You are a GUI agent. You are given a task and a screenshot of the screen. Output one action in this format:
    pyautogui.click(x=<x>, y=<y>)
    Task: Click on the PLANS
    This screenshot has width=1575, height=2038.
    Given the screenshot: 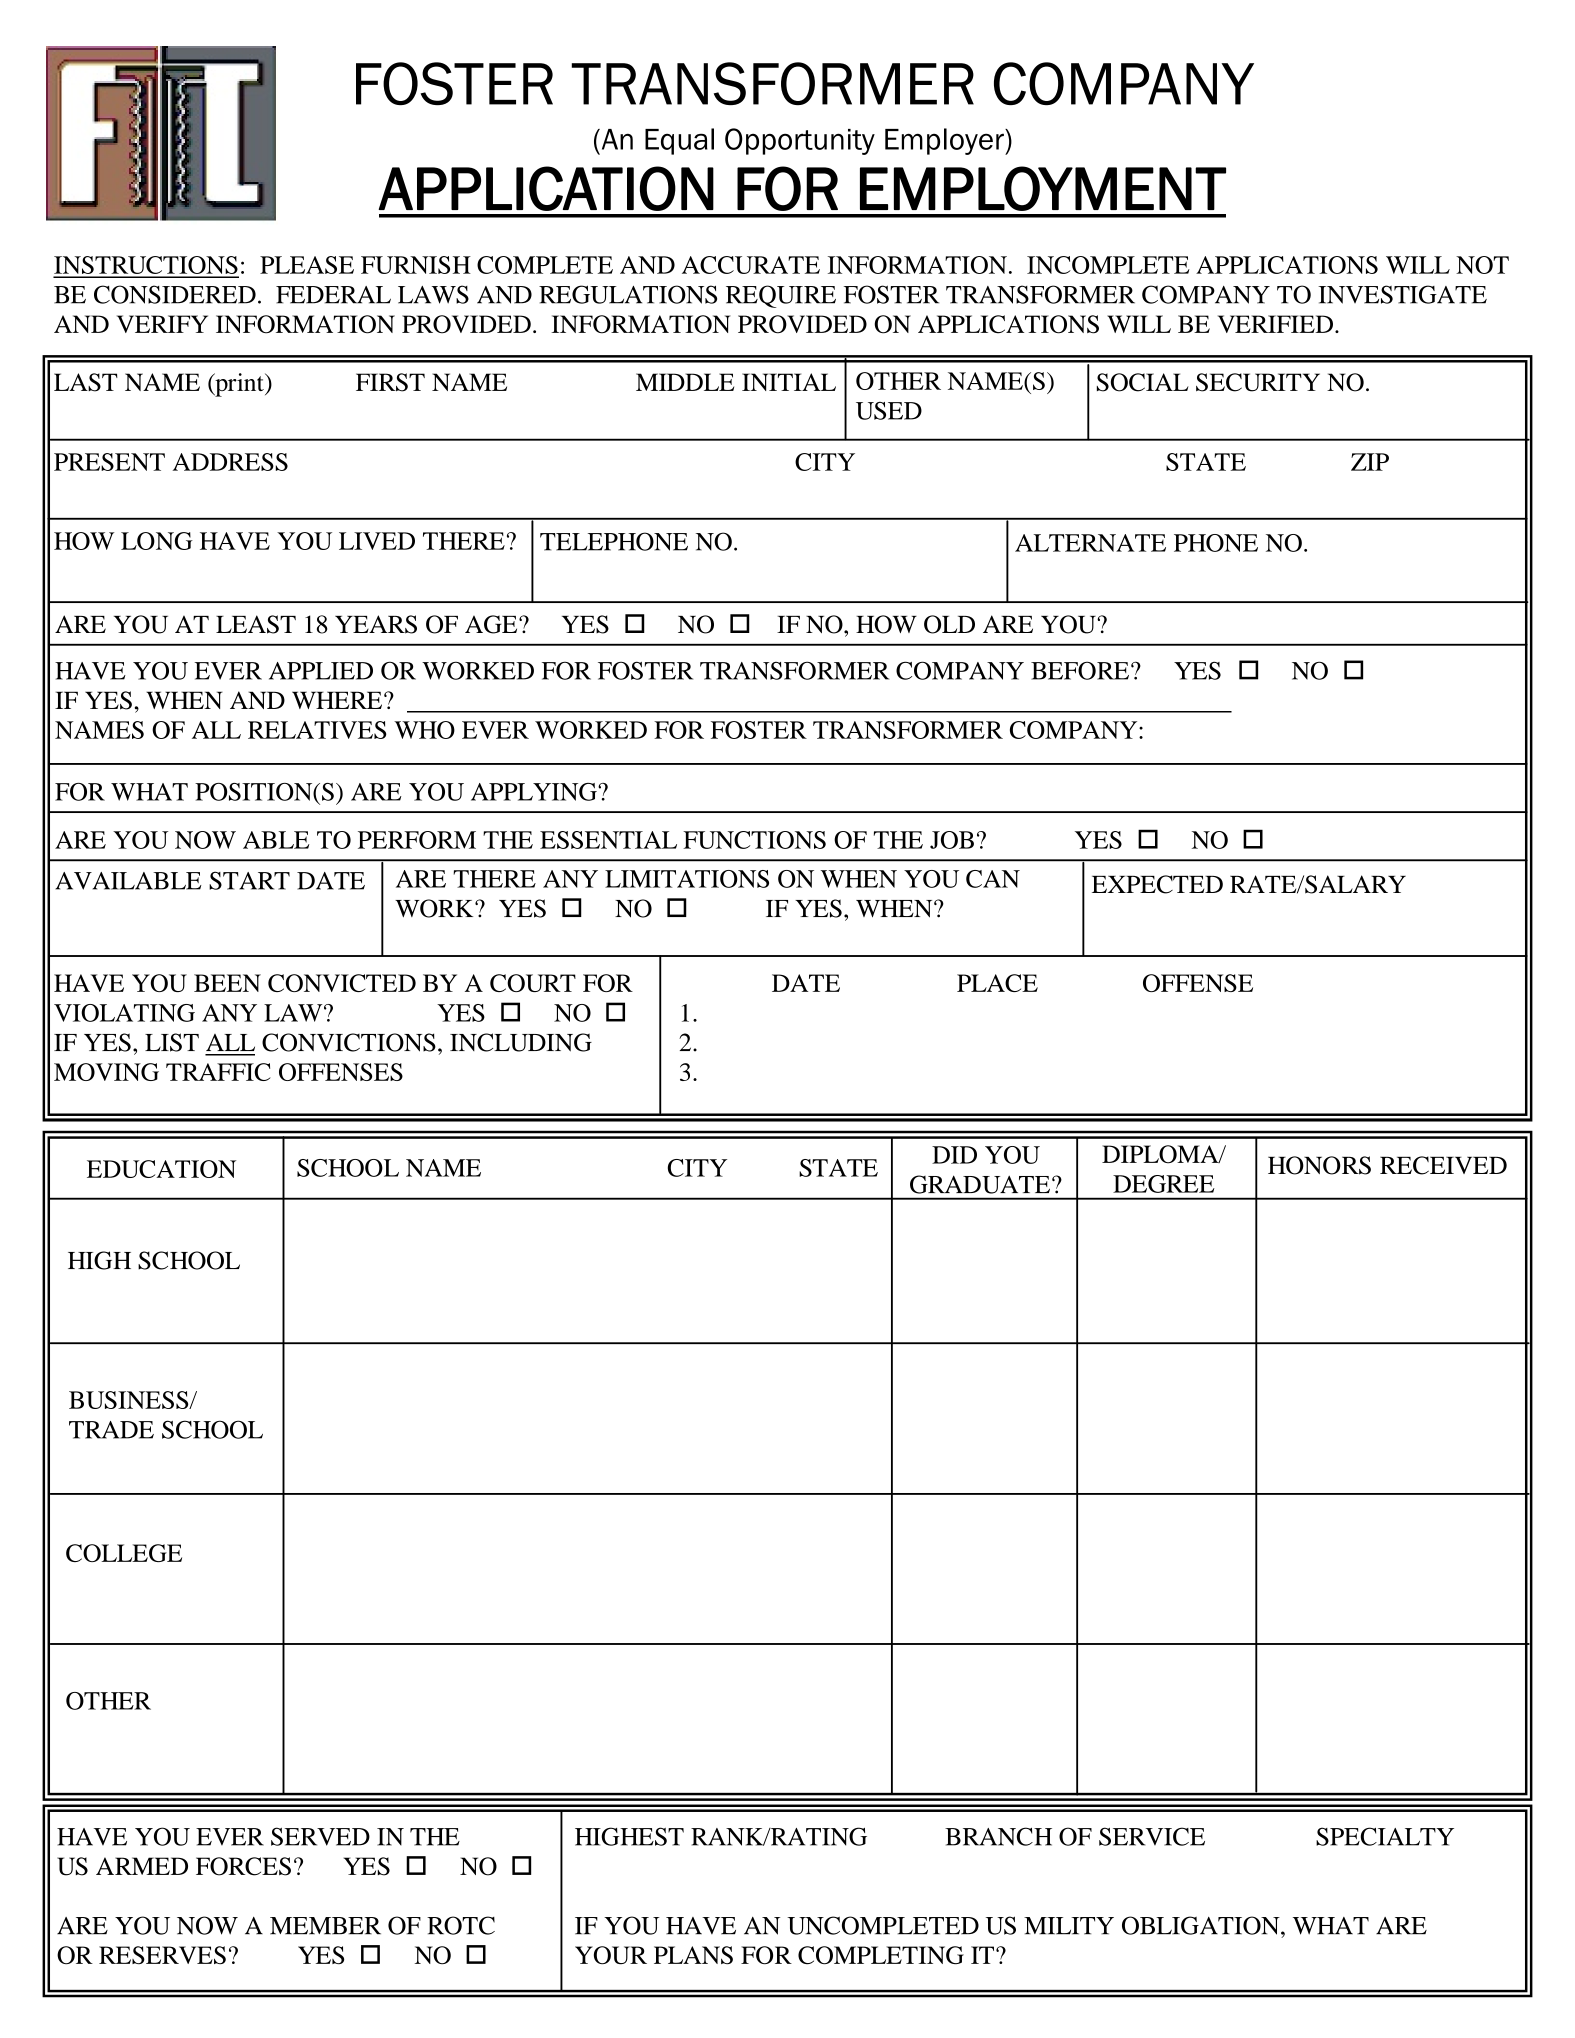 What is the action you would take?
    pyautogui.click(x=693, y=1955)
